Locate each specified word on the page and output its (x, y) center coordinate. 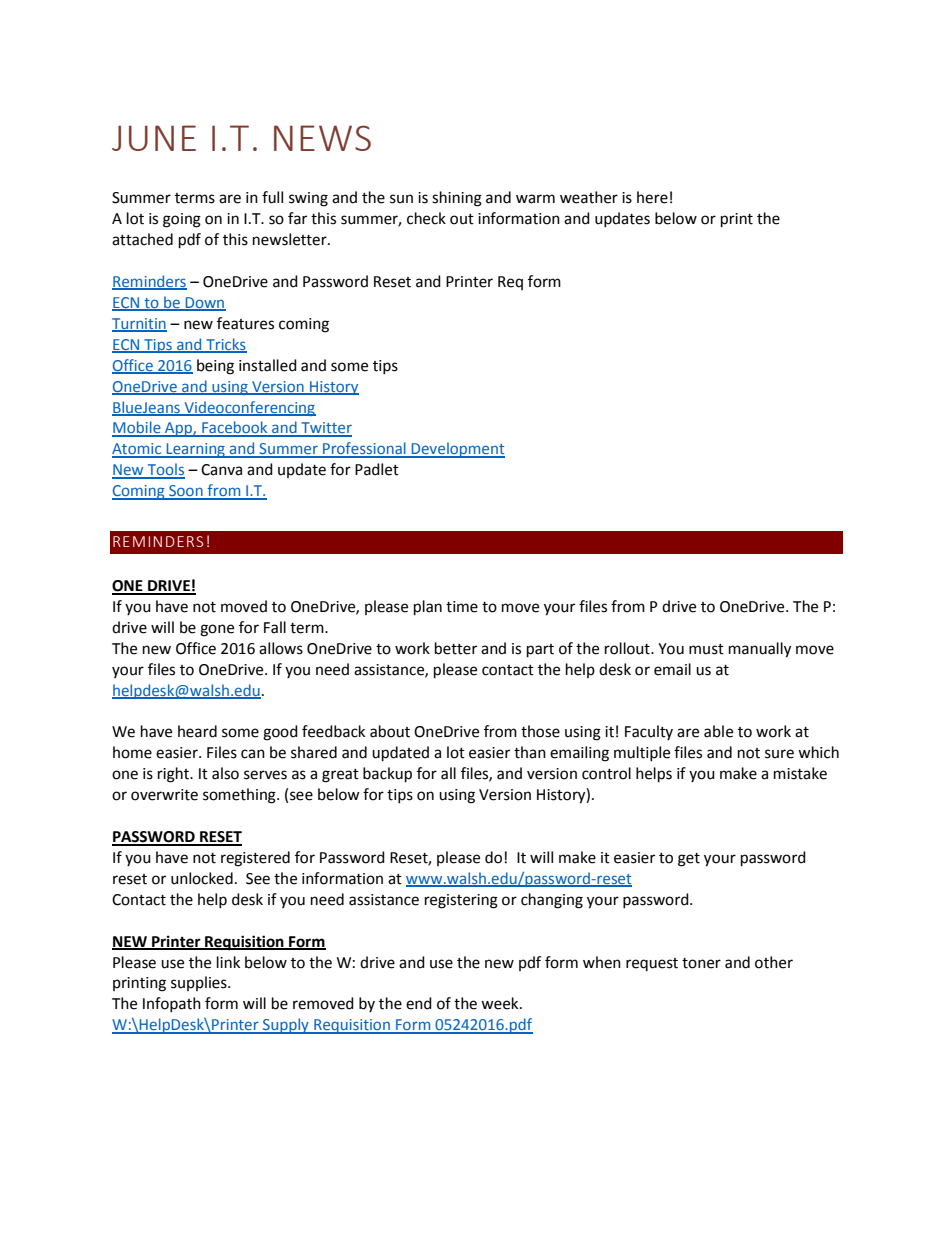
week (501, 1003)
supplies (200, 983)
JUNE (154, 138)
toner (701, 963)
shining (457, 199)
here (652, 197)
